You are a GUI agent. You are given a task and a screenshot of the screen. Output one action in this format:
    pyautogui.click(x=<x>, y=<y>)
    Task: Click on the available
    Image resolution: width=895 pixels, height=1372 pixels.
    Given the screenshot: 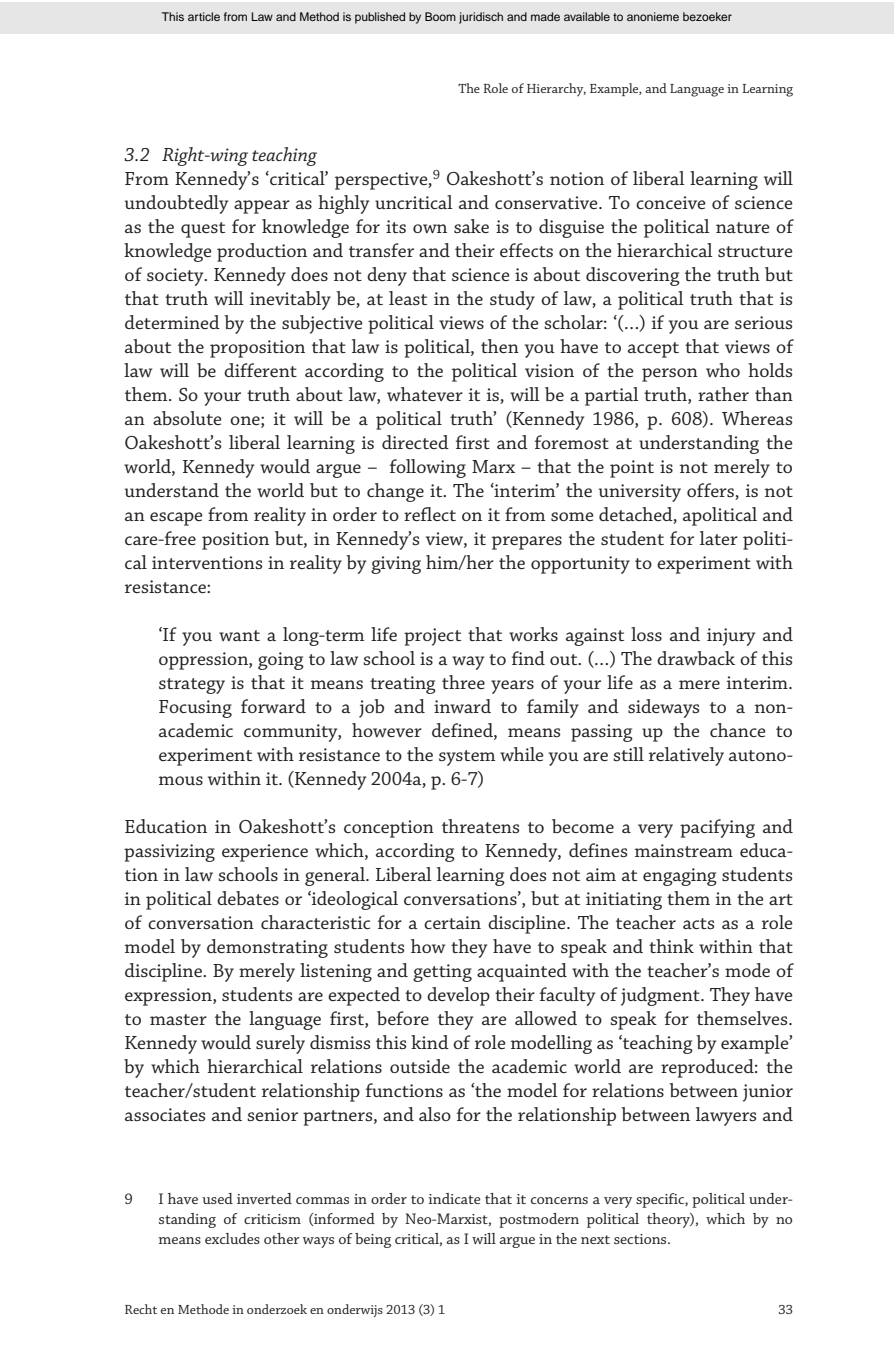 What is the action you would take?
    pyautogui.click(x=587, y=16)
